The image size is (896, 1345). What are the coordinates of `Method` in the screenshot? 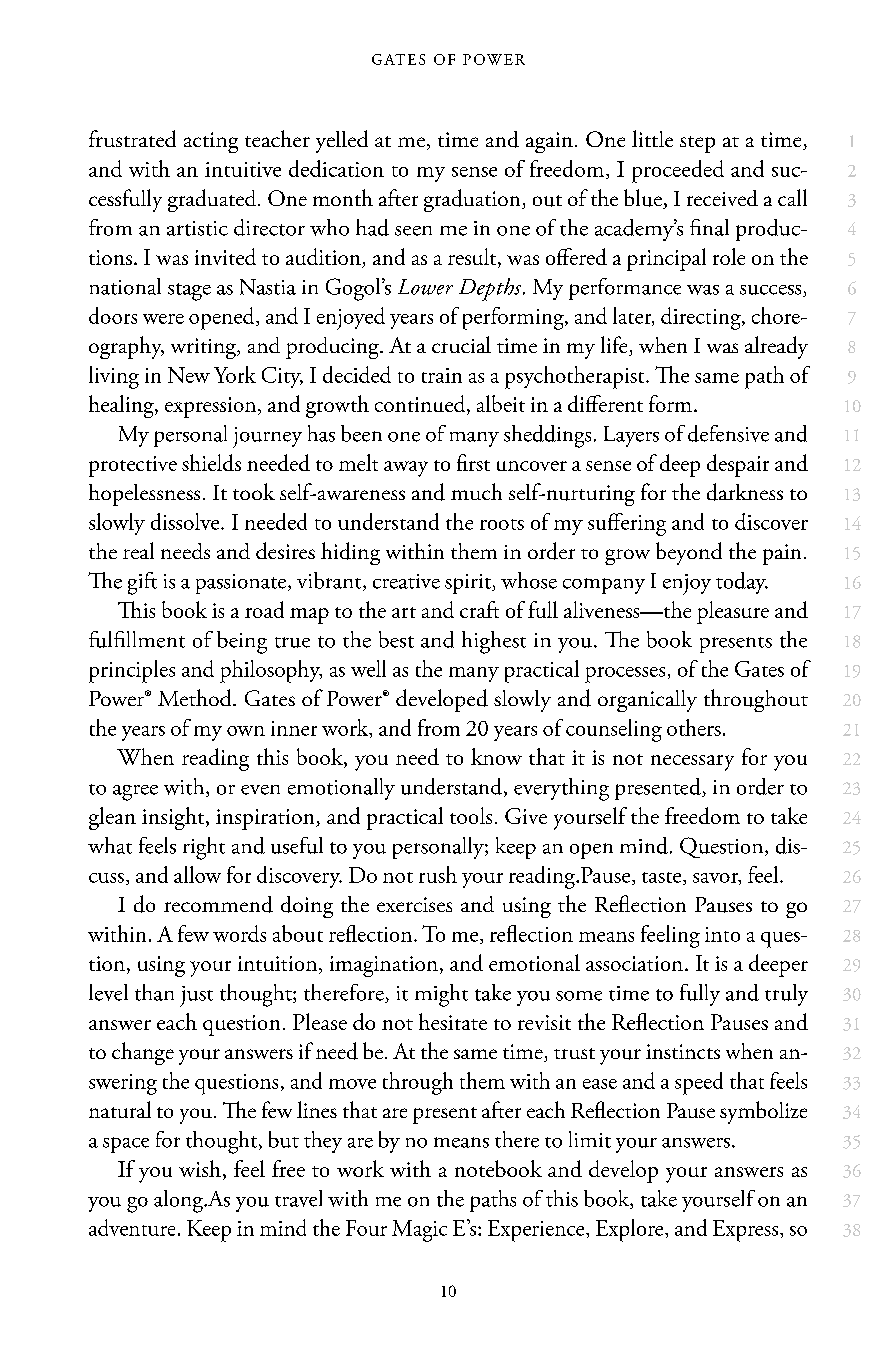 It's located at (196, 697).
